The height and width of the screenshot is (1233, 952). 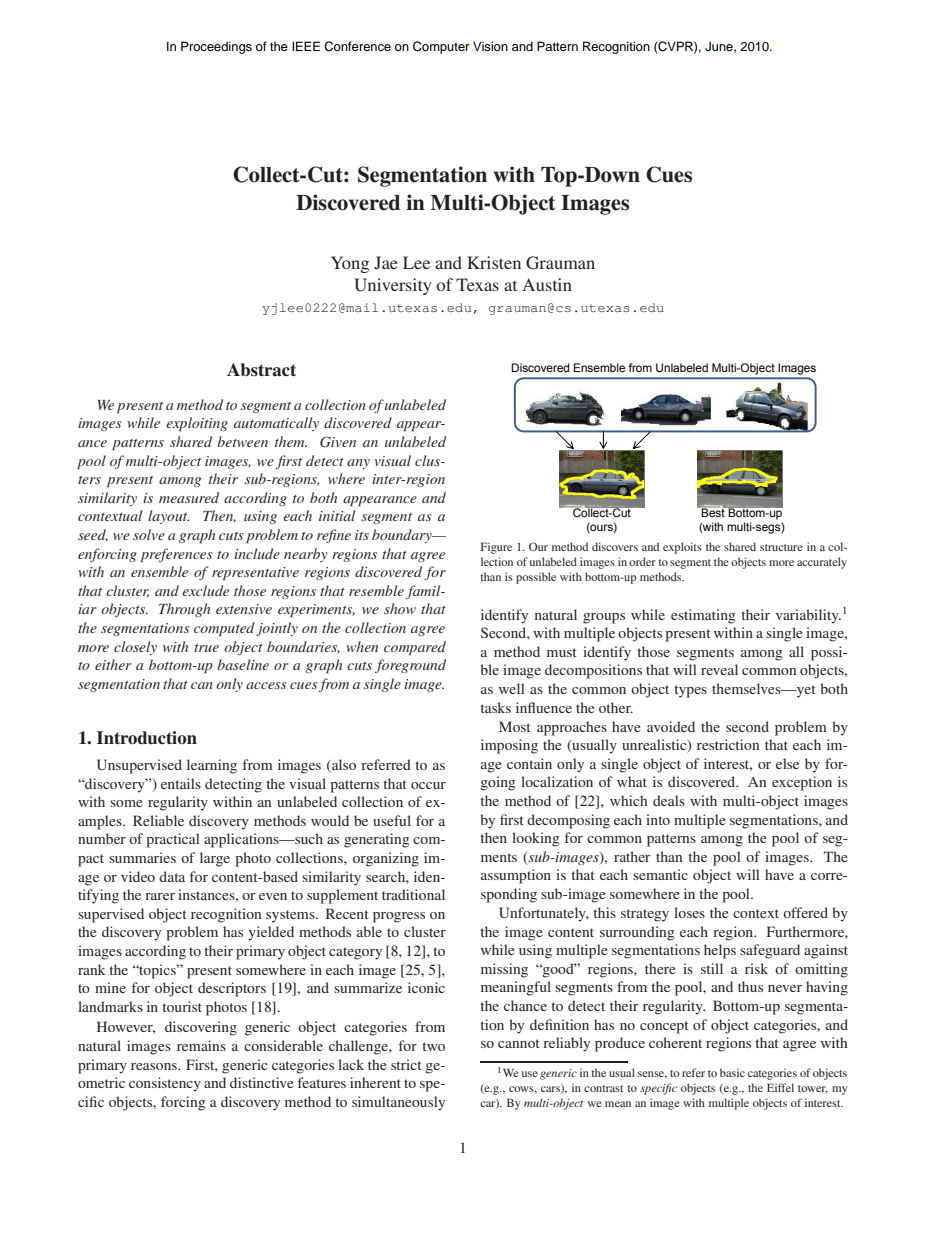 What do you see at coordinates (173, 840) in the screenshot?
I see `practical` at bounding box center [173, 840].
